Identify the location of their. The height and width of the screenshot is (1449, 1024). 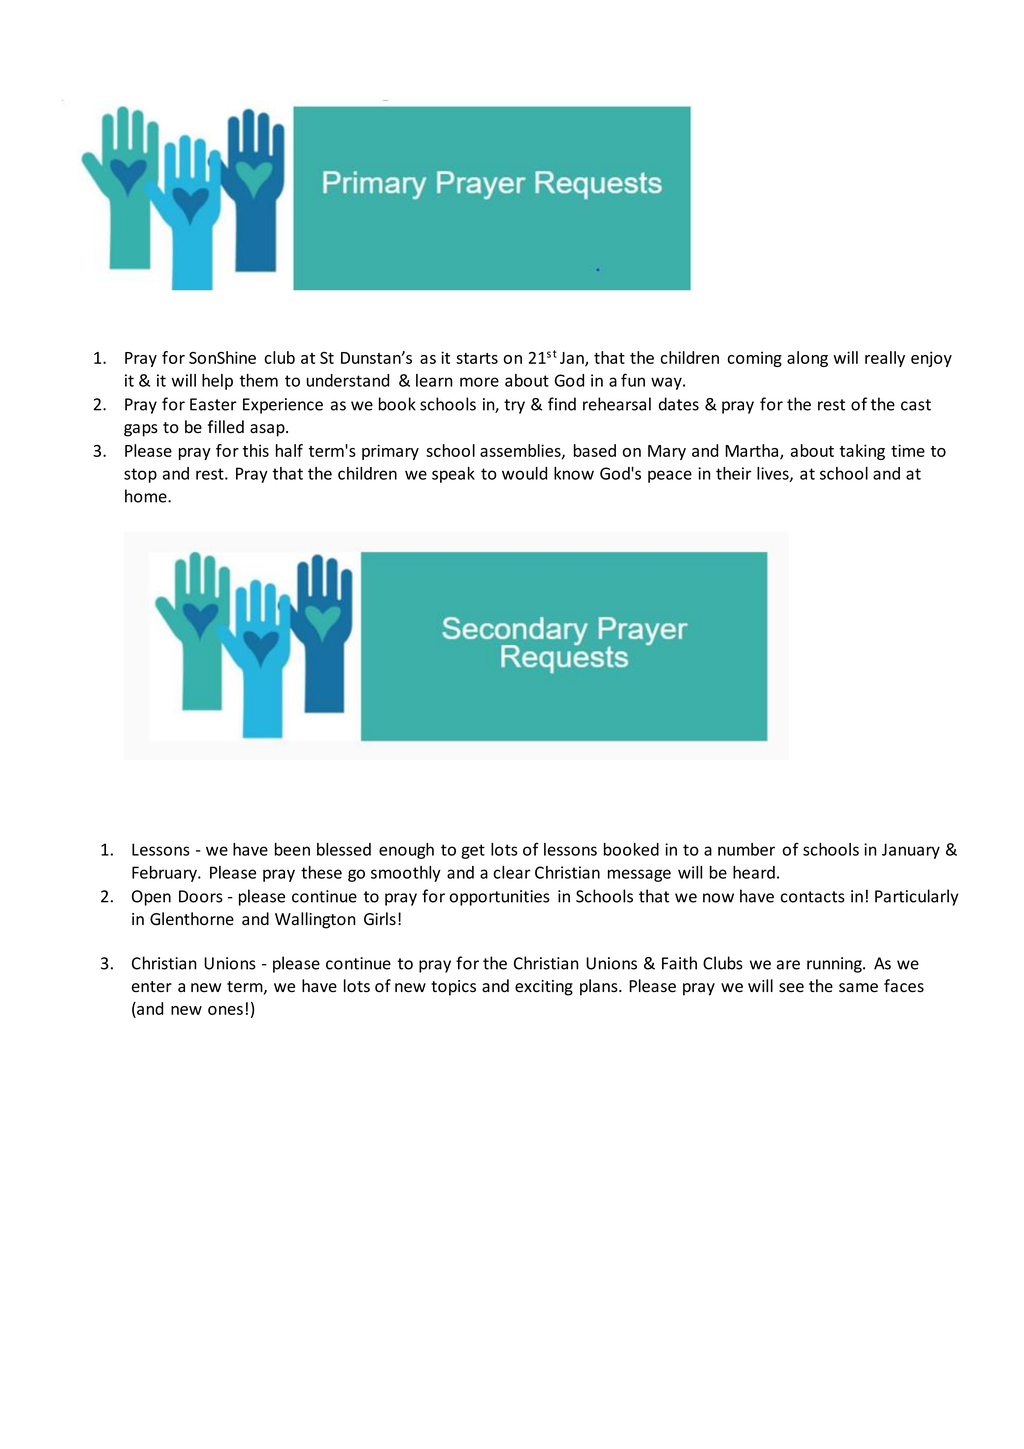
(733, 473).
